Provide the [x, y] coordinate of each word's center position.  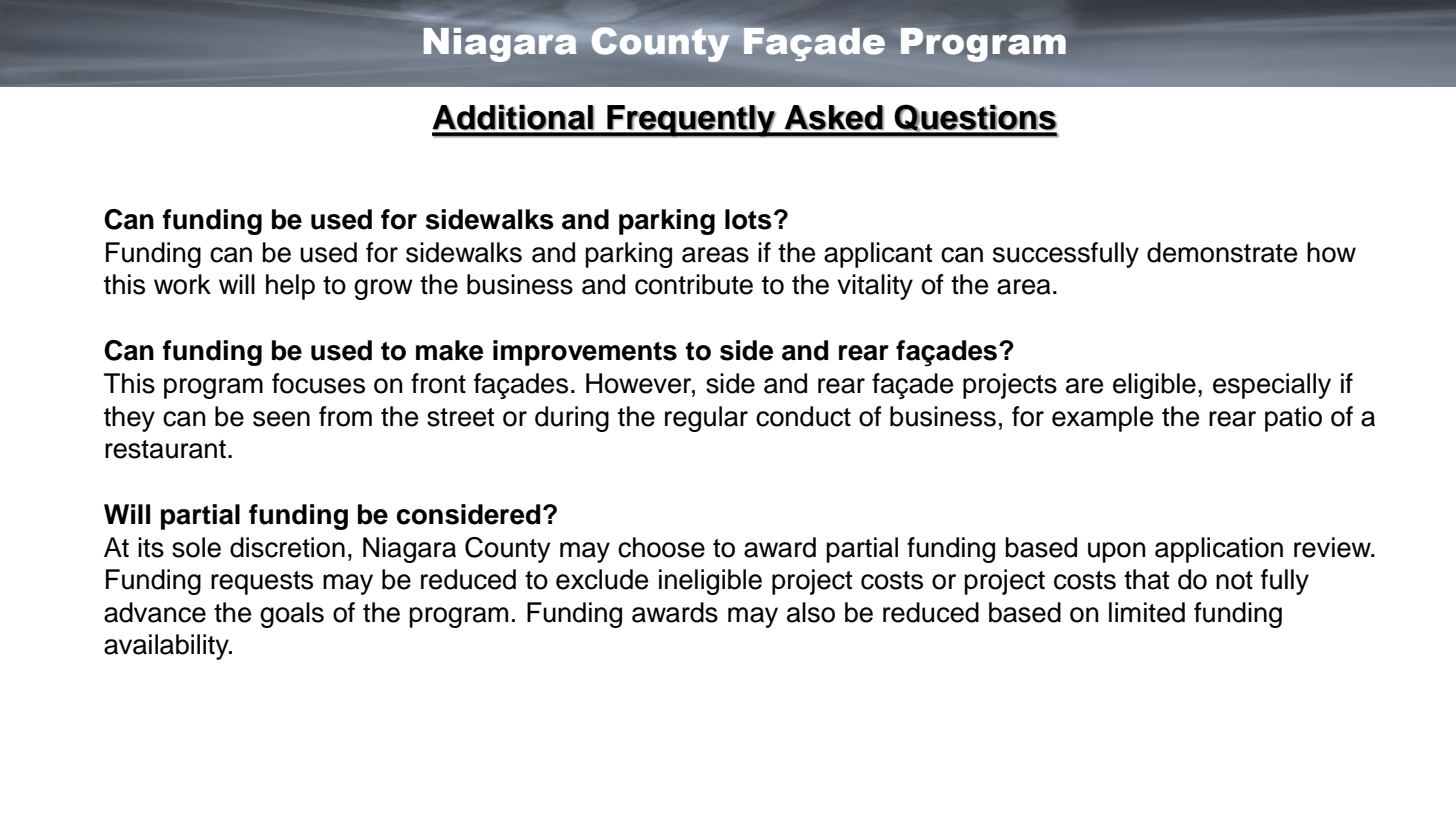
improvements [585, 353]
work [182, 284]
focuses [318, 383]
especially [1272, 386]
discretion [287, 547]
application [1219, 550]
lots [748, 219]
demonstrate [1222, 252]
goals [292, 615]
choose [661, 547]
